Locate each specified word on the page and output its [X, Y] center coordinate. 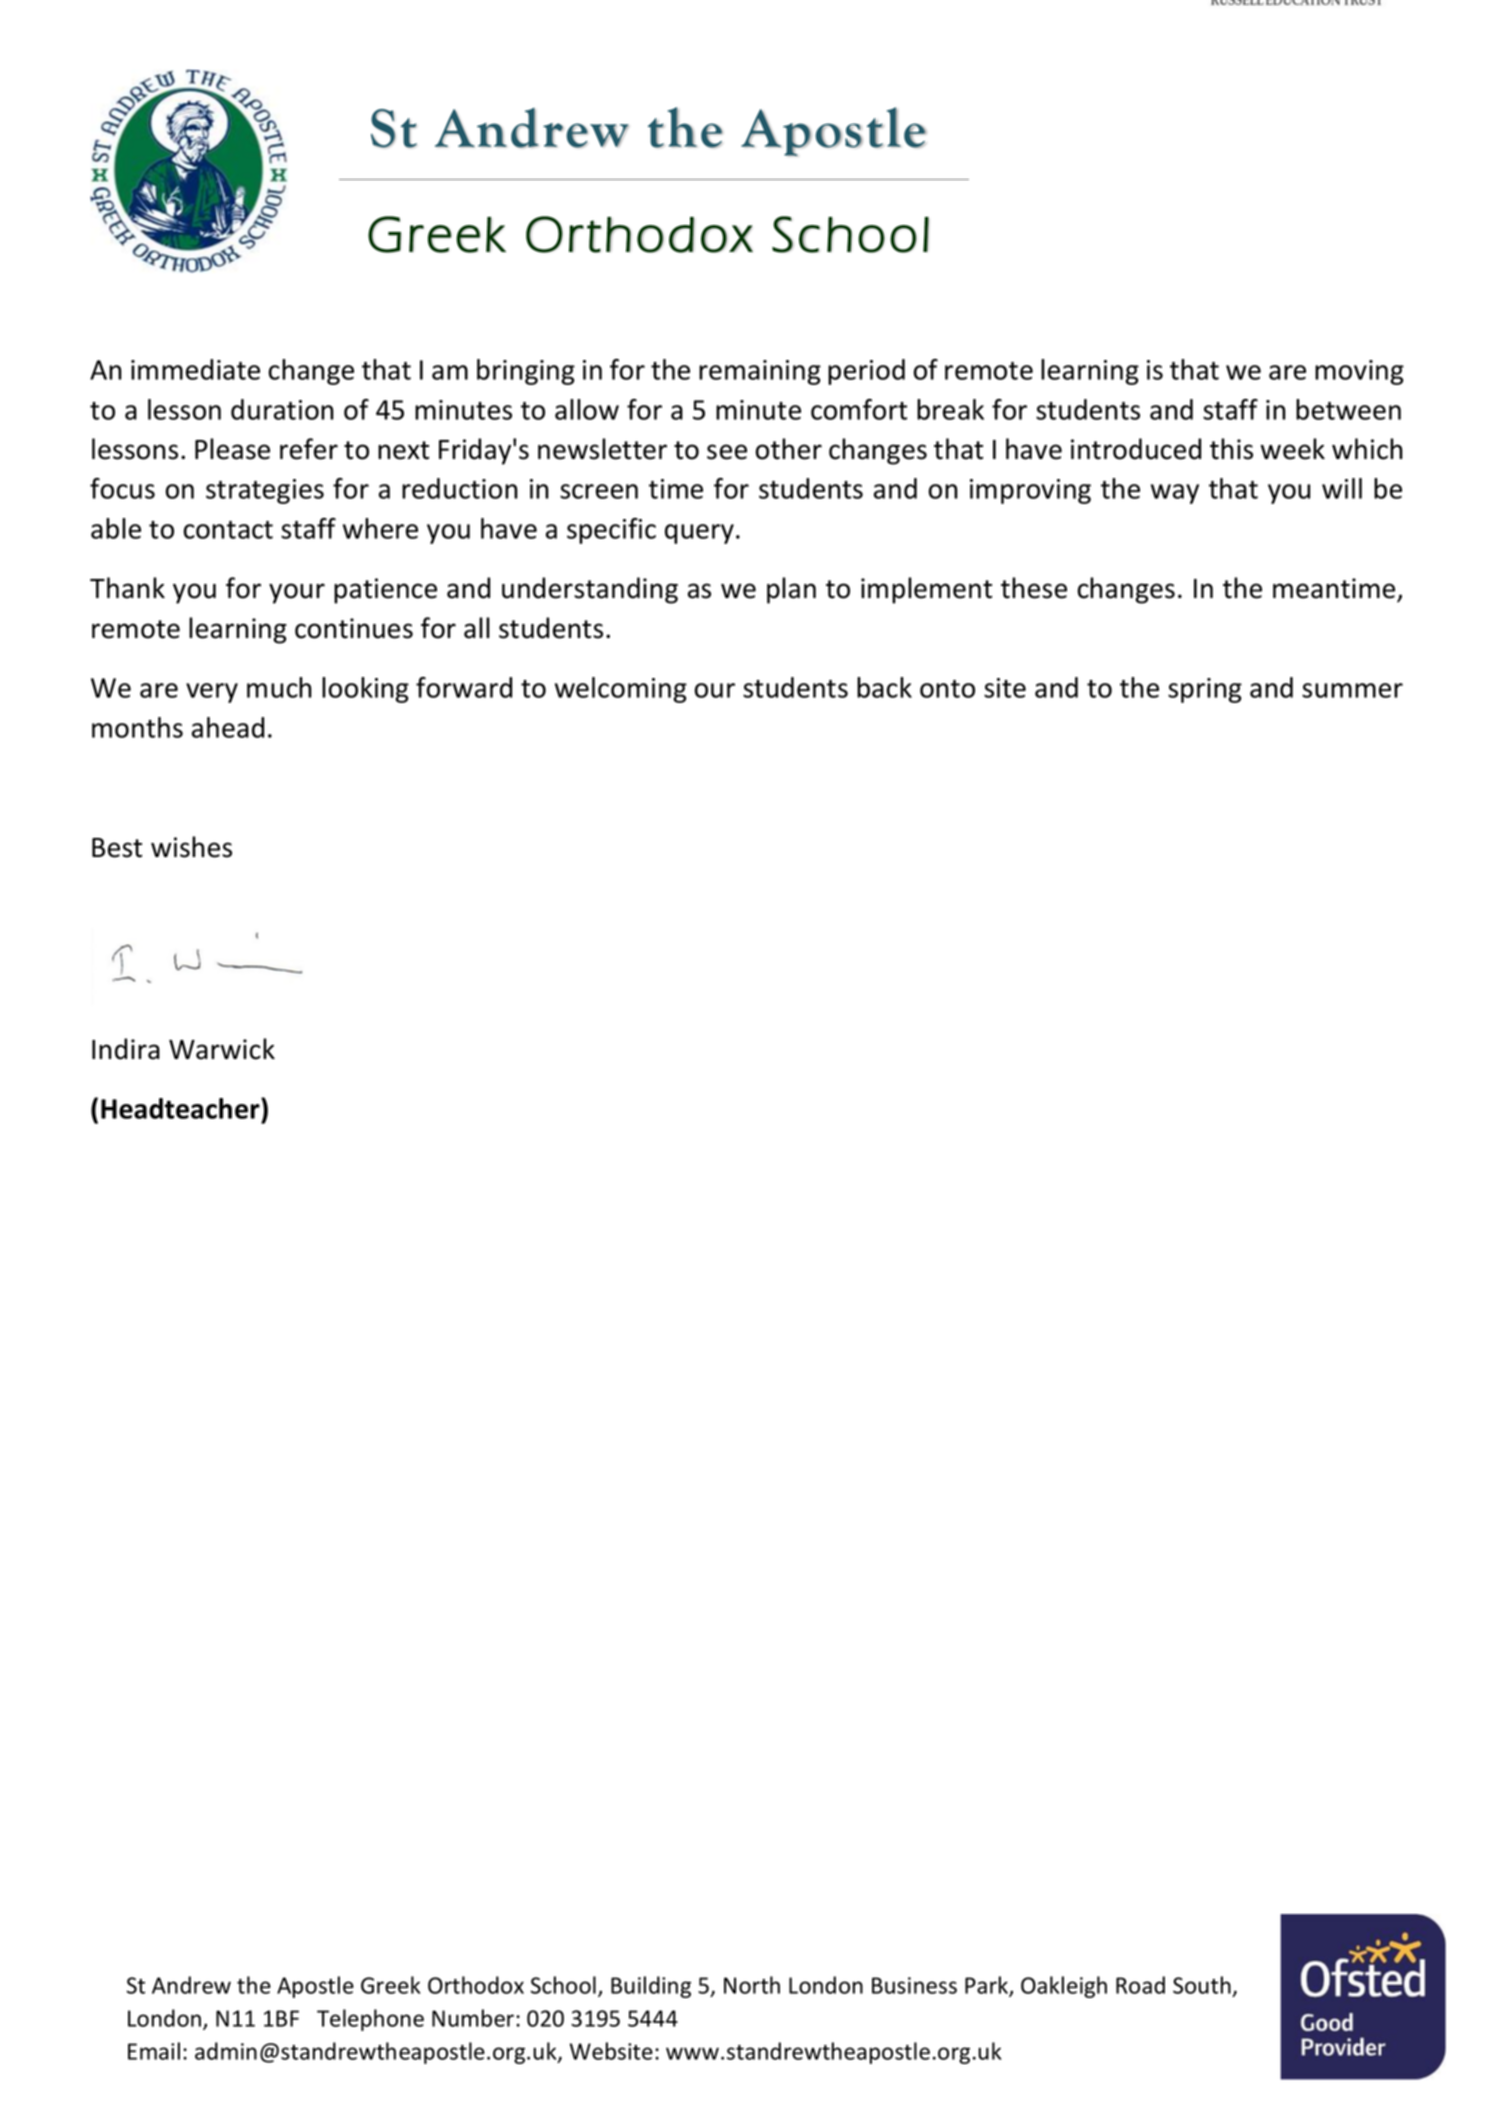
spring [1205, 690]
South [1202, 1985]
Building [651, 1987]
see [727, 452]
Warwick [222, 1049]
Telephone [370, 2020]
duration [282, 409]
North [752, 1985]
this [1231, 449]
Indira [126, 1049]
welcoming [621, 690]
